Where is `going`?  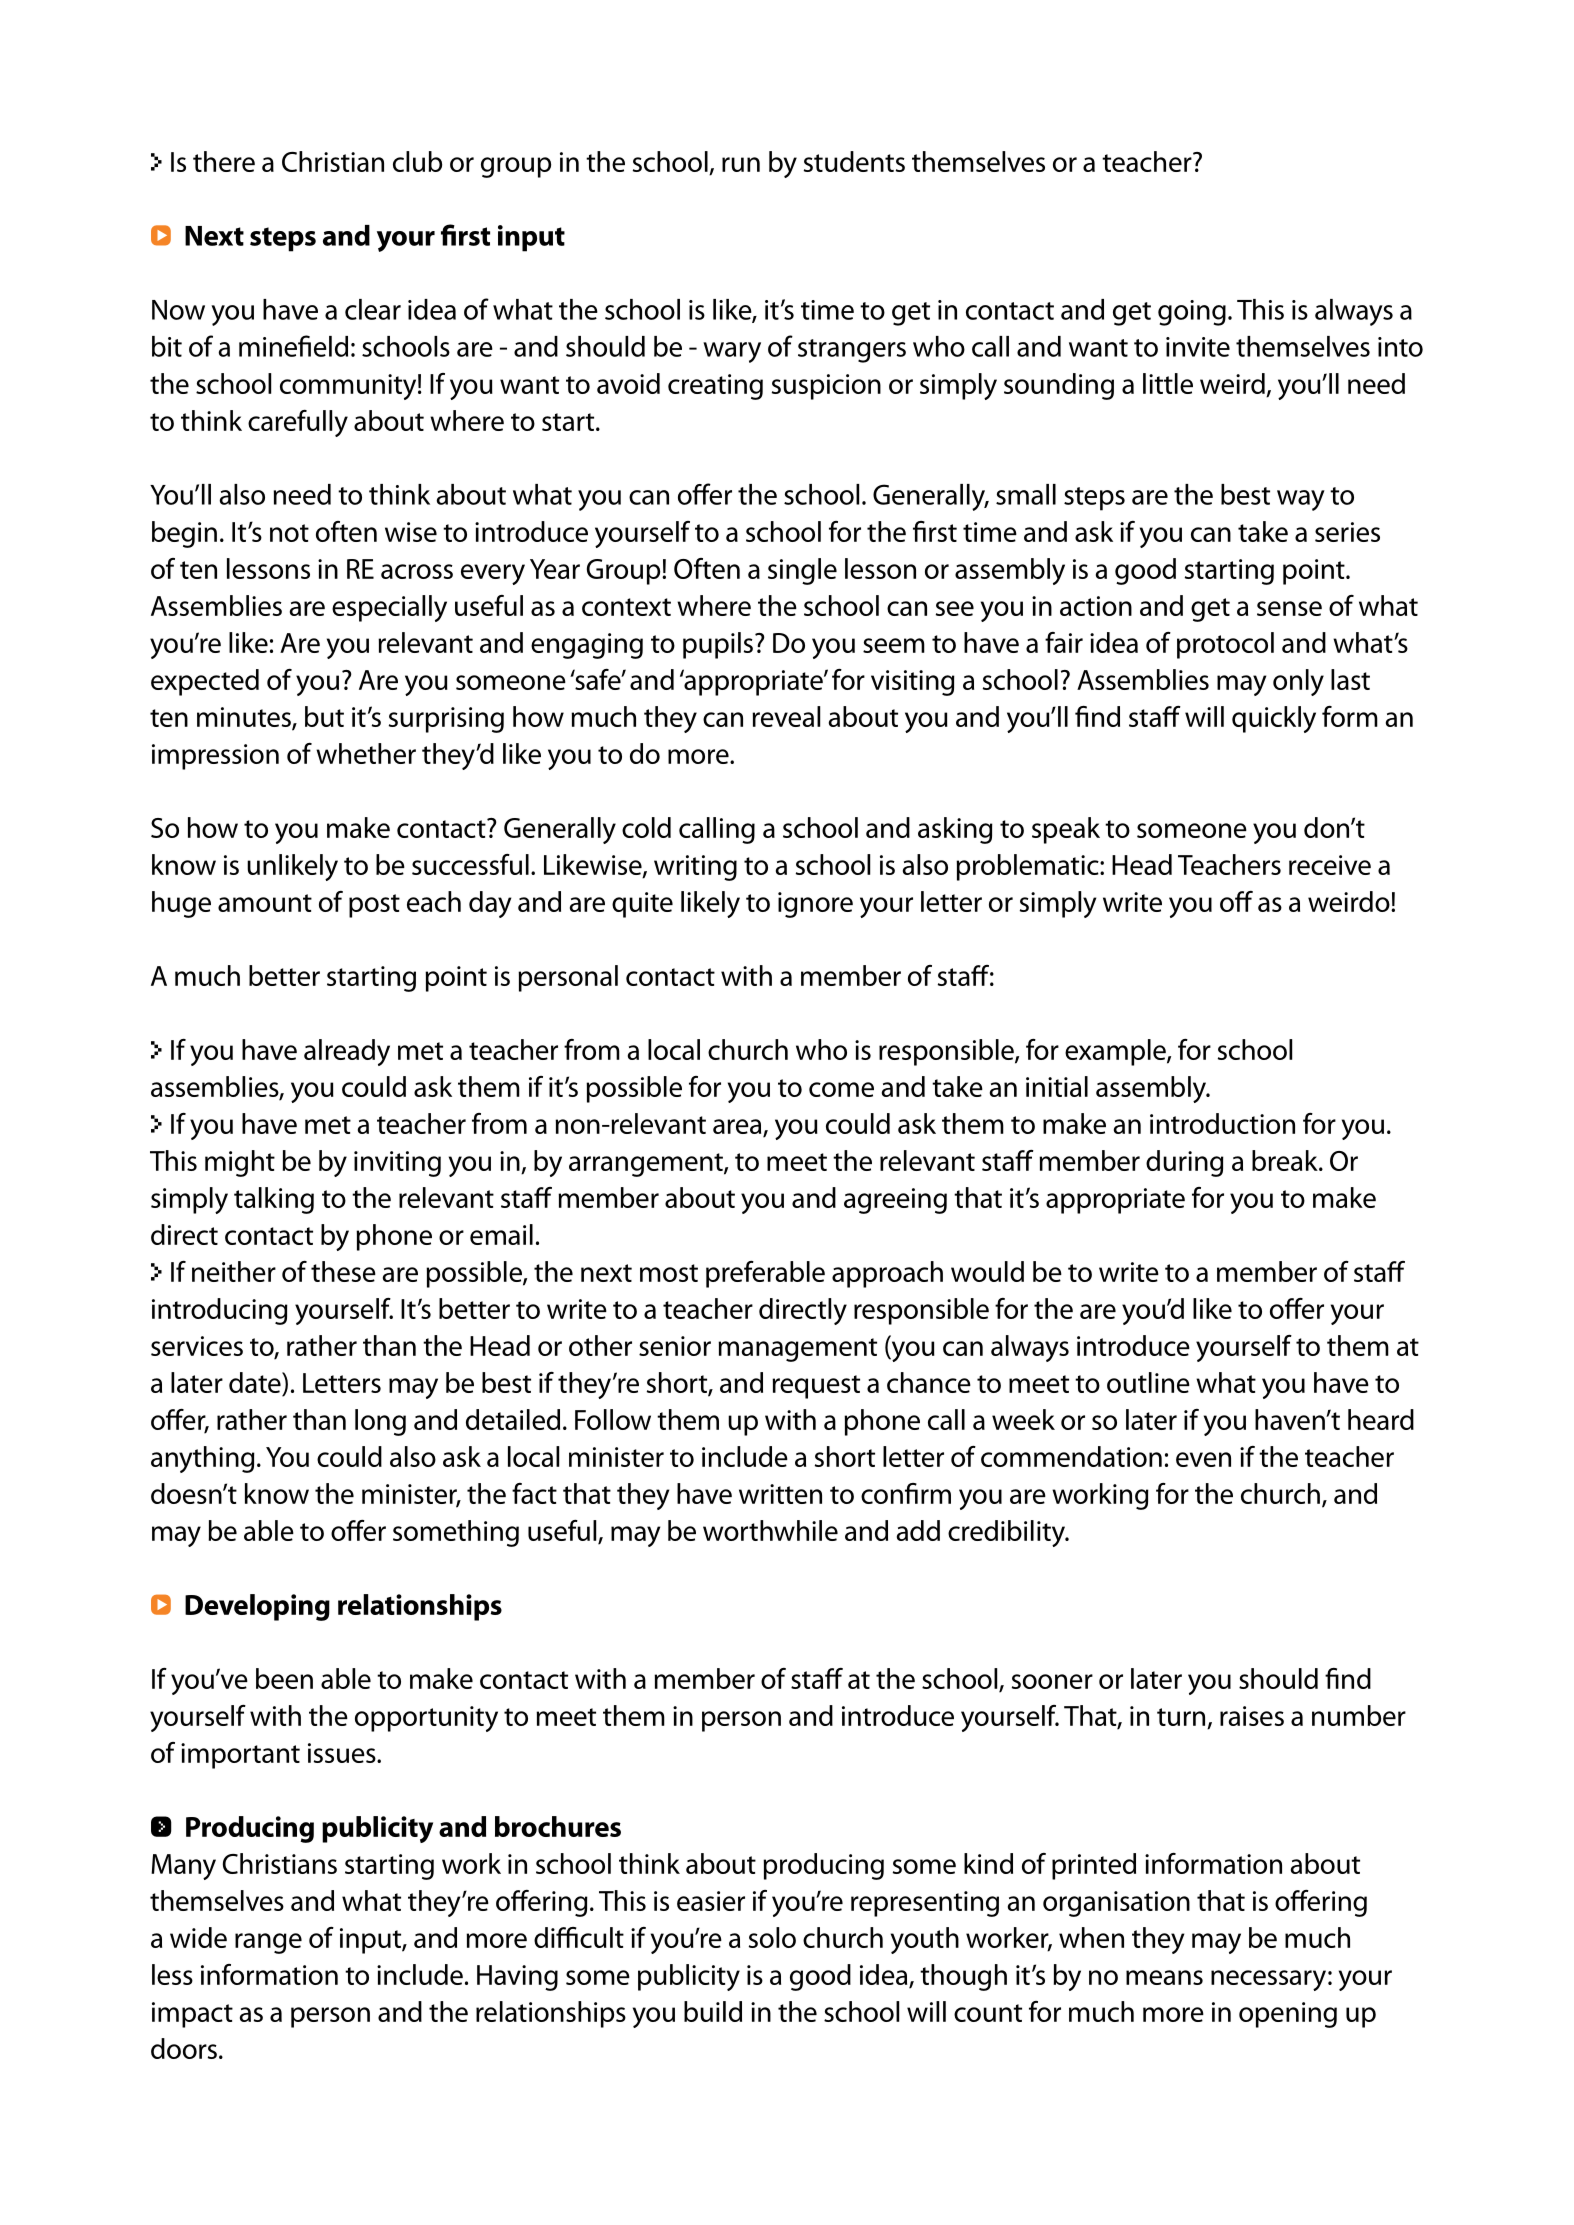
going is located at coordinates (1192, 313).
